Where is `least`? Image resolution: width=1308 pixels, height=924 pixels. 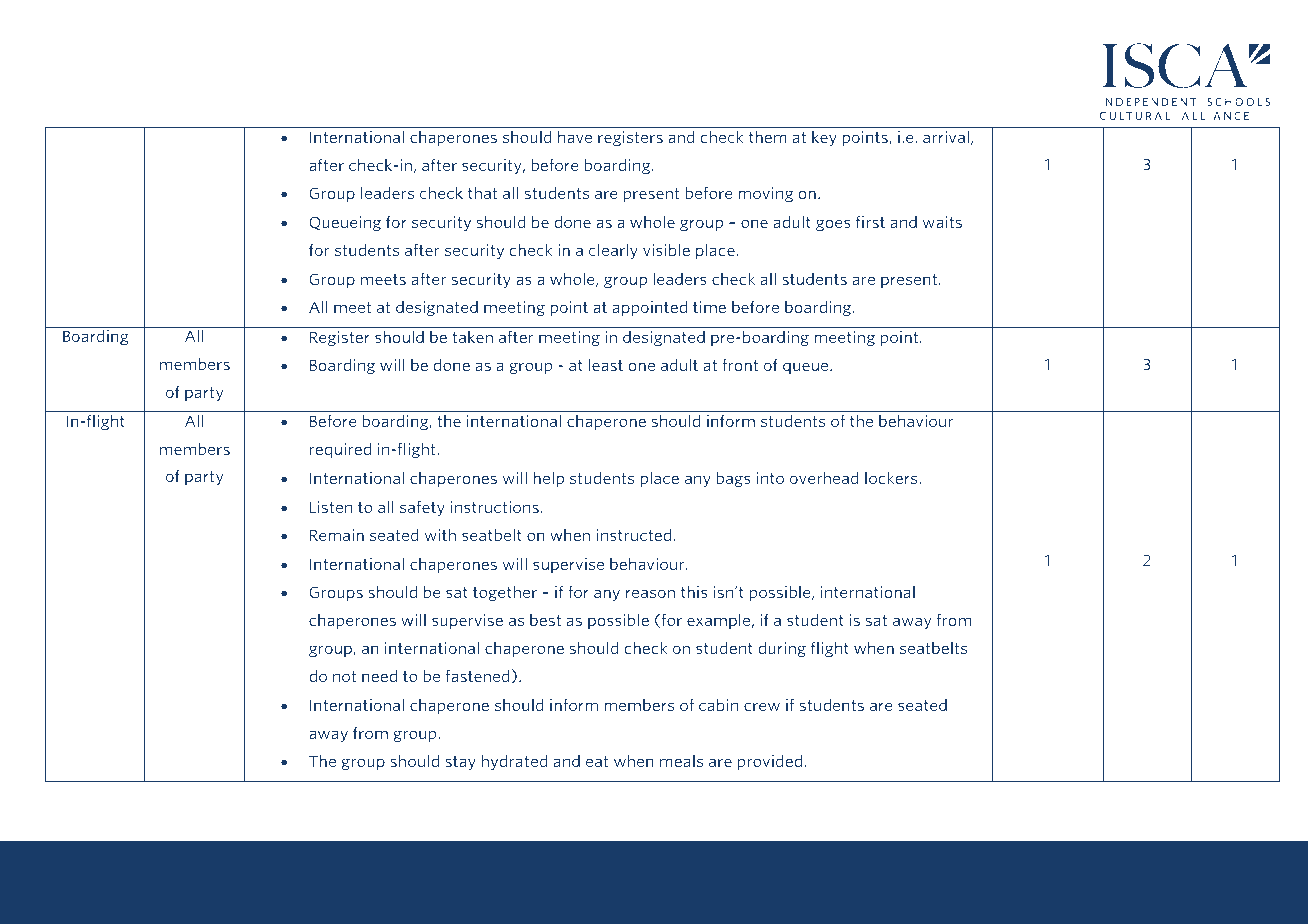
least is located at coordinates (606, 364).
